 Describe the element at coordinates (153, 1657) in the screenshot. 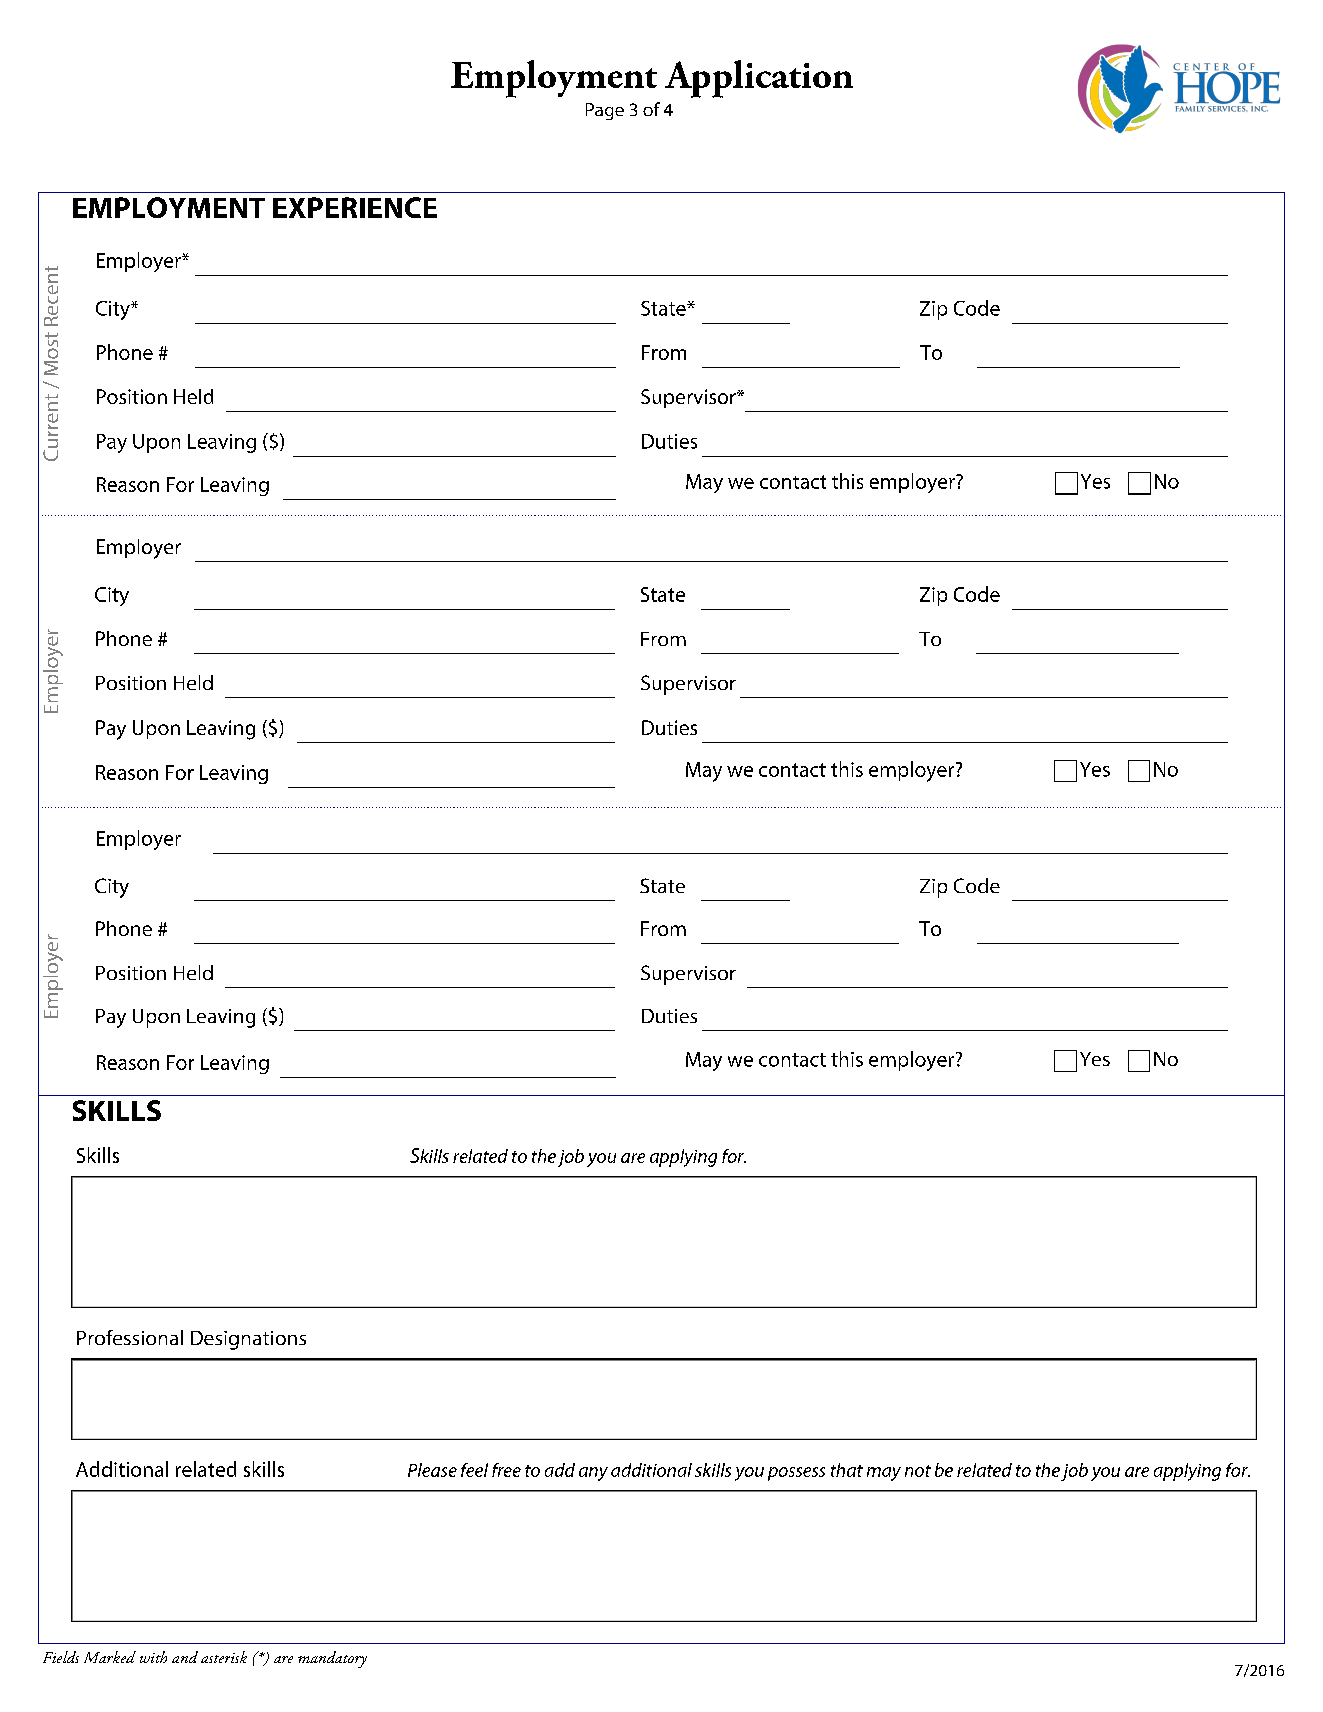

I see `with` at that location.
